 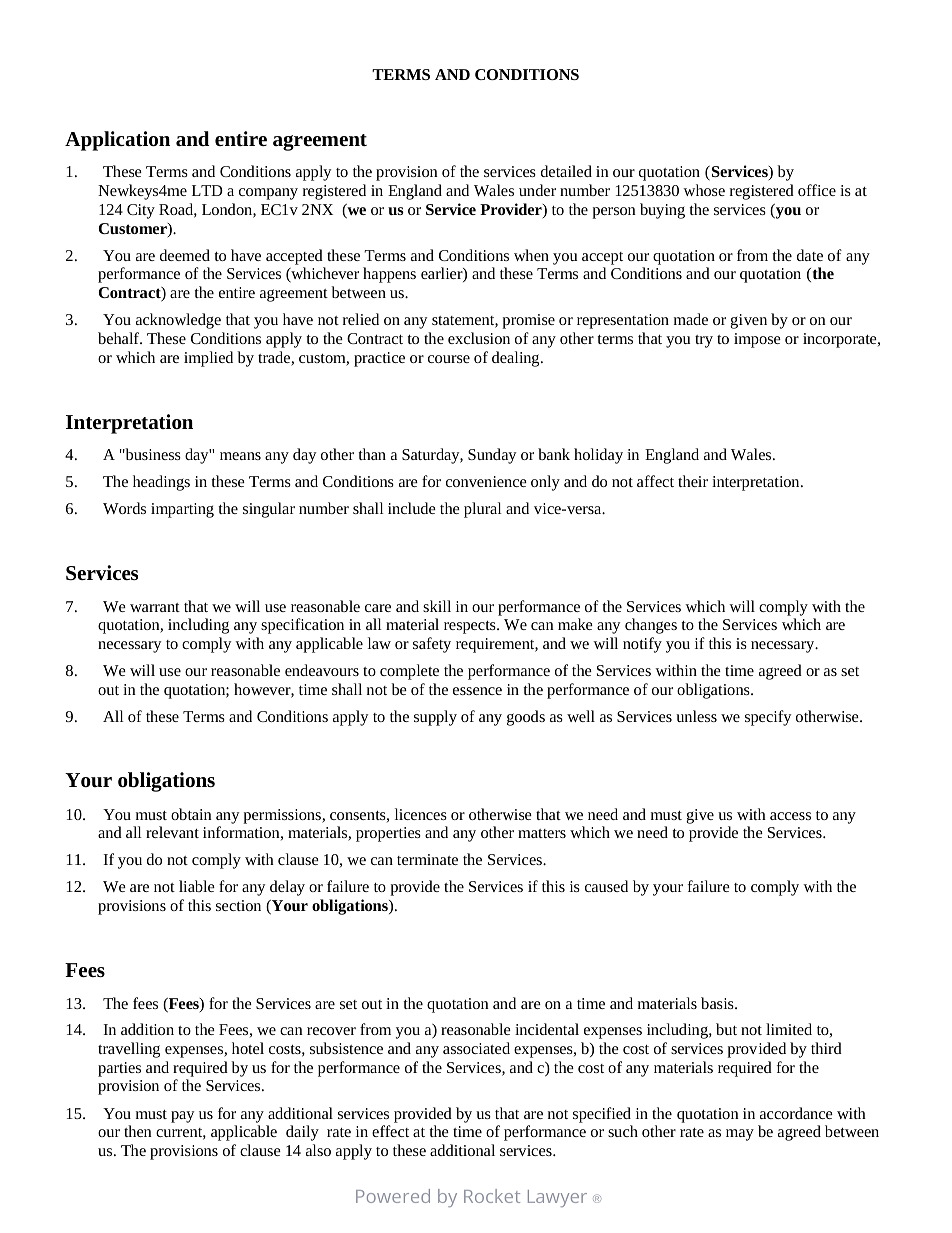 What do you see at coordinates (172, 832) in the screenshot?
I see `relevant` at bounding box center [172, 832].
